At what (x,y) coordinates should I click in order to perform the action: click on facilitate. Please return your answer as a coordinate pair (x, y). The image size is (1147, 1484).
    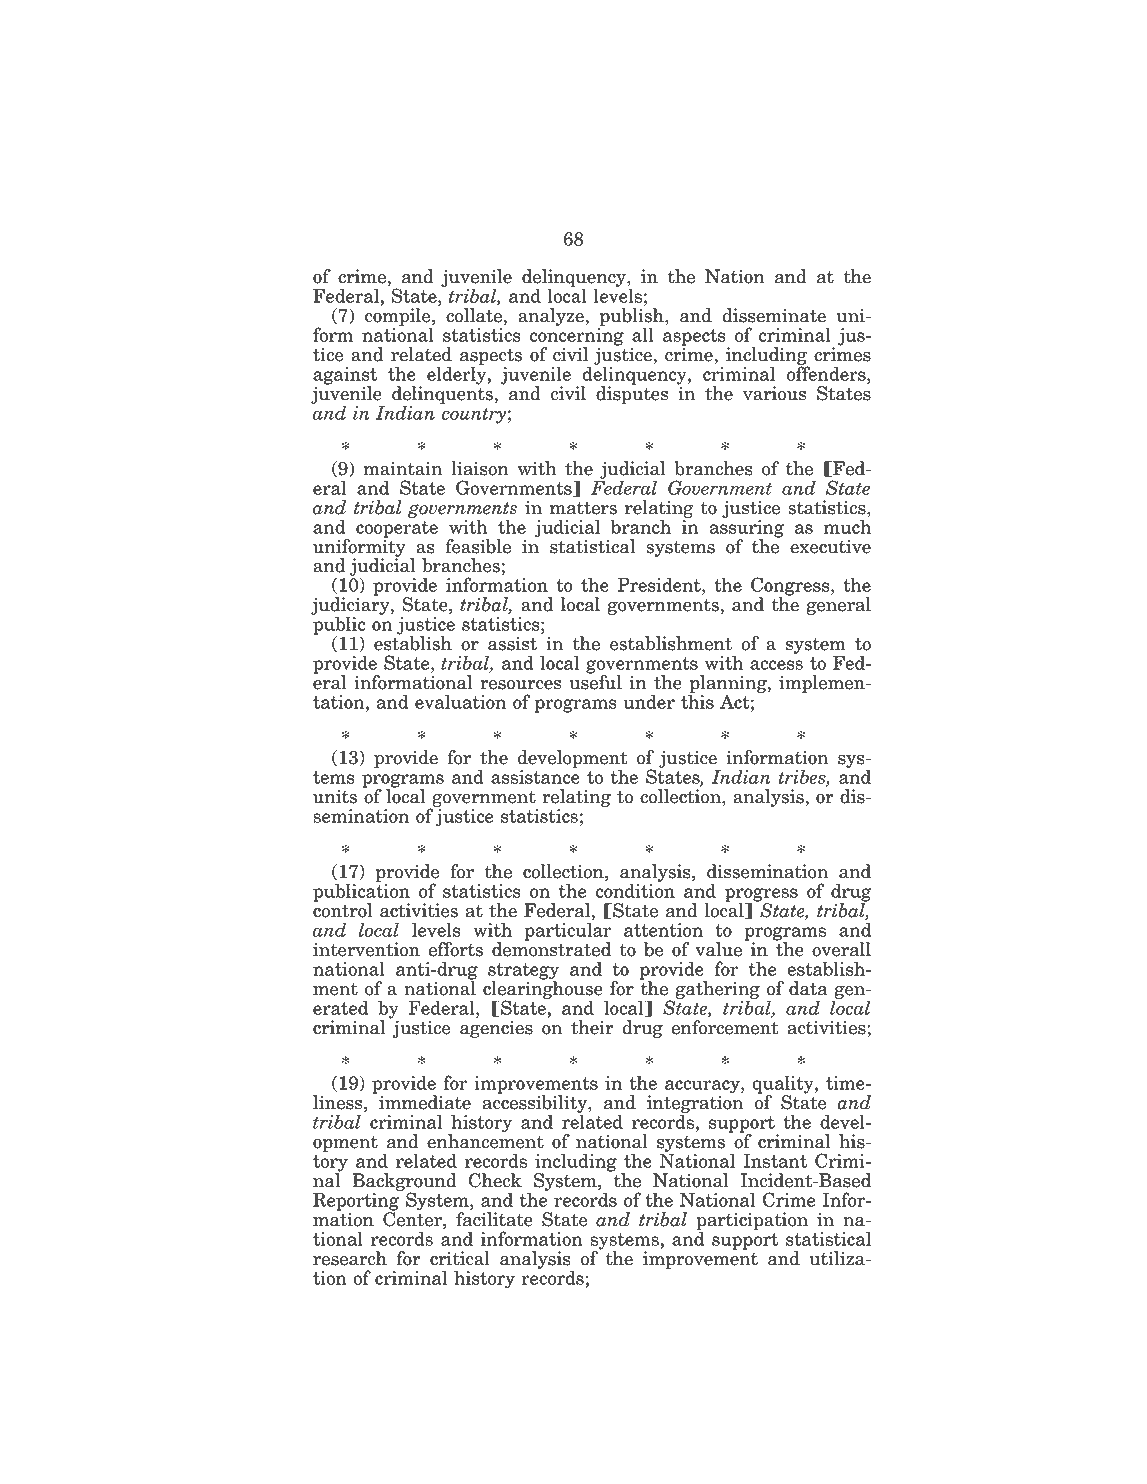
    Looking at the image, I should click on (494, 1219).
